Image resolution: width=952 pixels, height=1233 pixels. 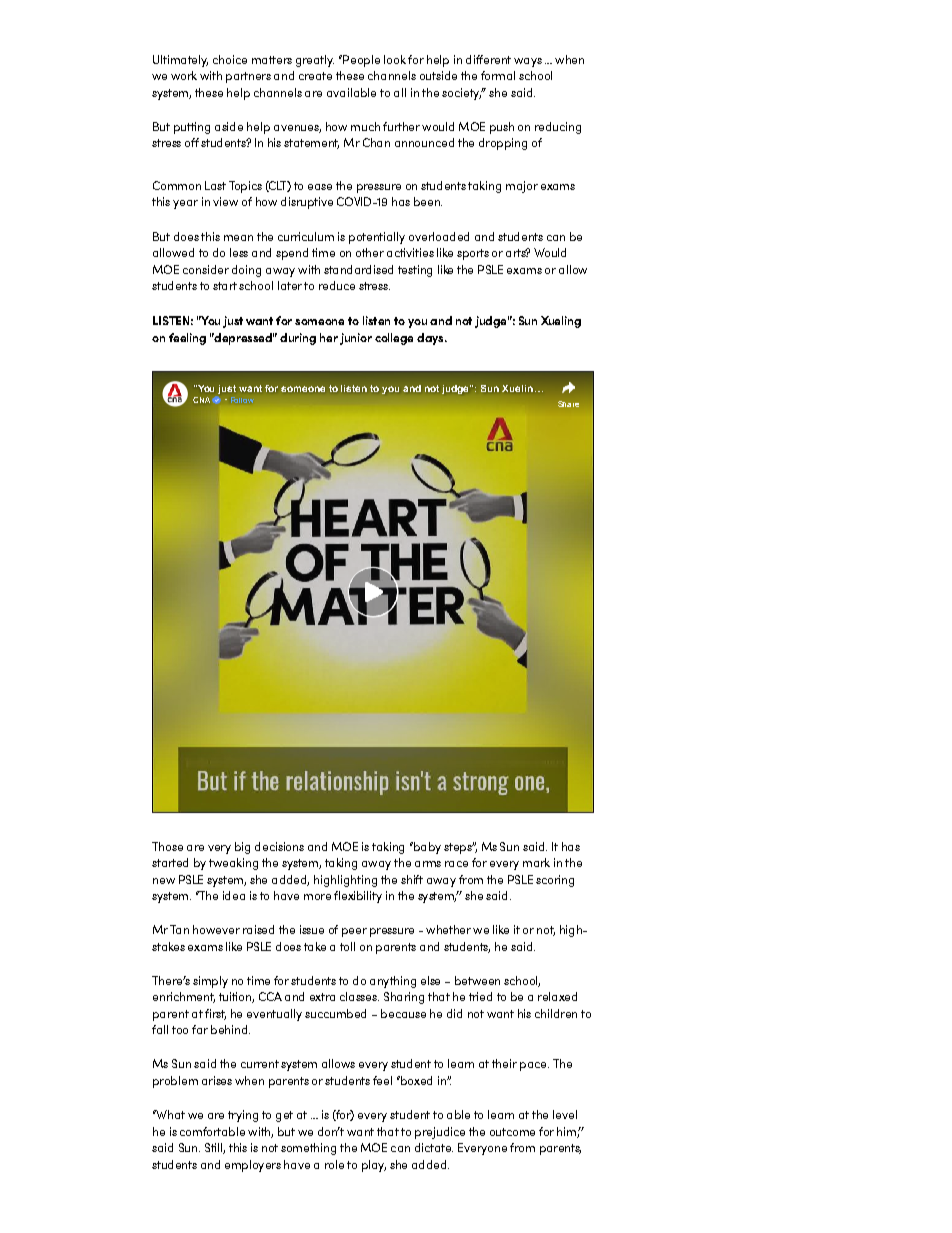 What do you see at coordinates (242, 848) in the page?
I see `big` at bounding box center [242, 848].
